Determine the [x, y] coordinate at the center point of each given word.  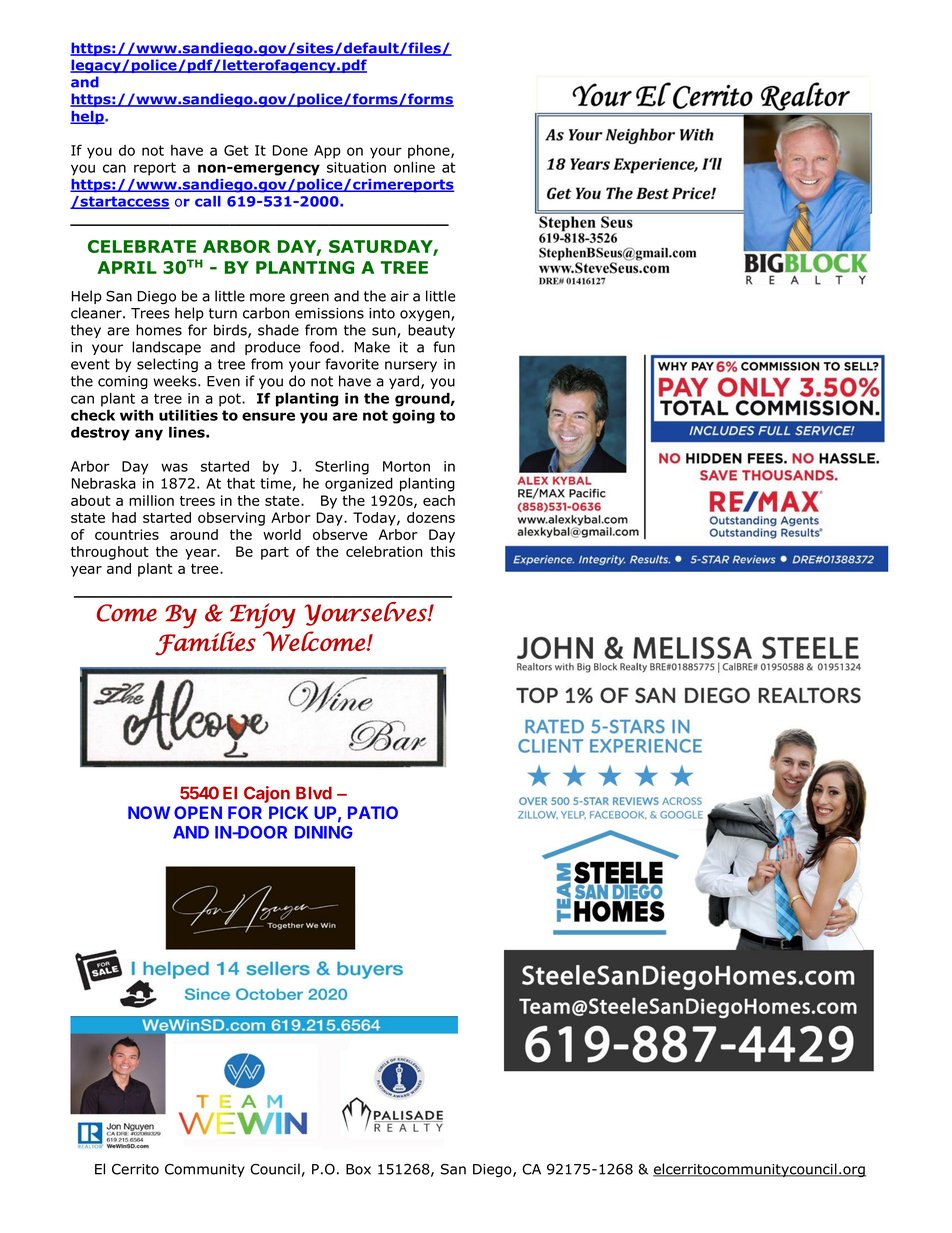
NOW [149, 812]
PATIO [373, 812]
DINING [324, 832]
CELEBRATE [142, 246]
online [414, 167]
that [241, 483]
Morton [406, 466]
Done [290, 150]
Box [358, 1169]
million [151, 500]
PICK [288, 812]
